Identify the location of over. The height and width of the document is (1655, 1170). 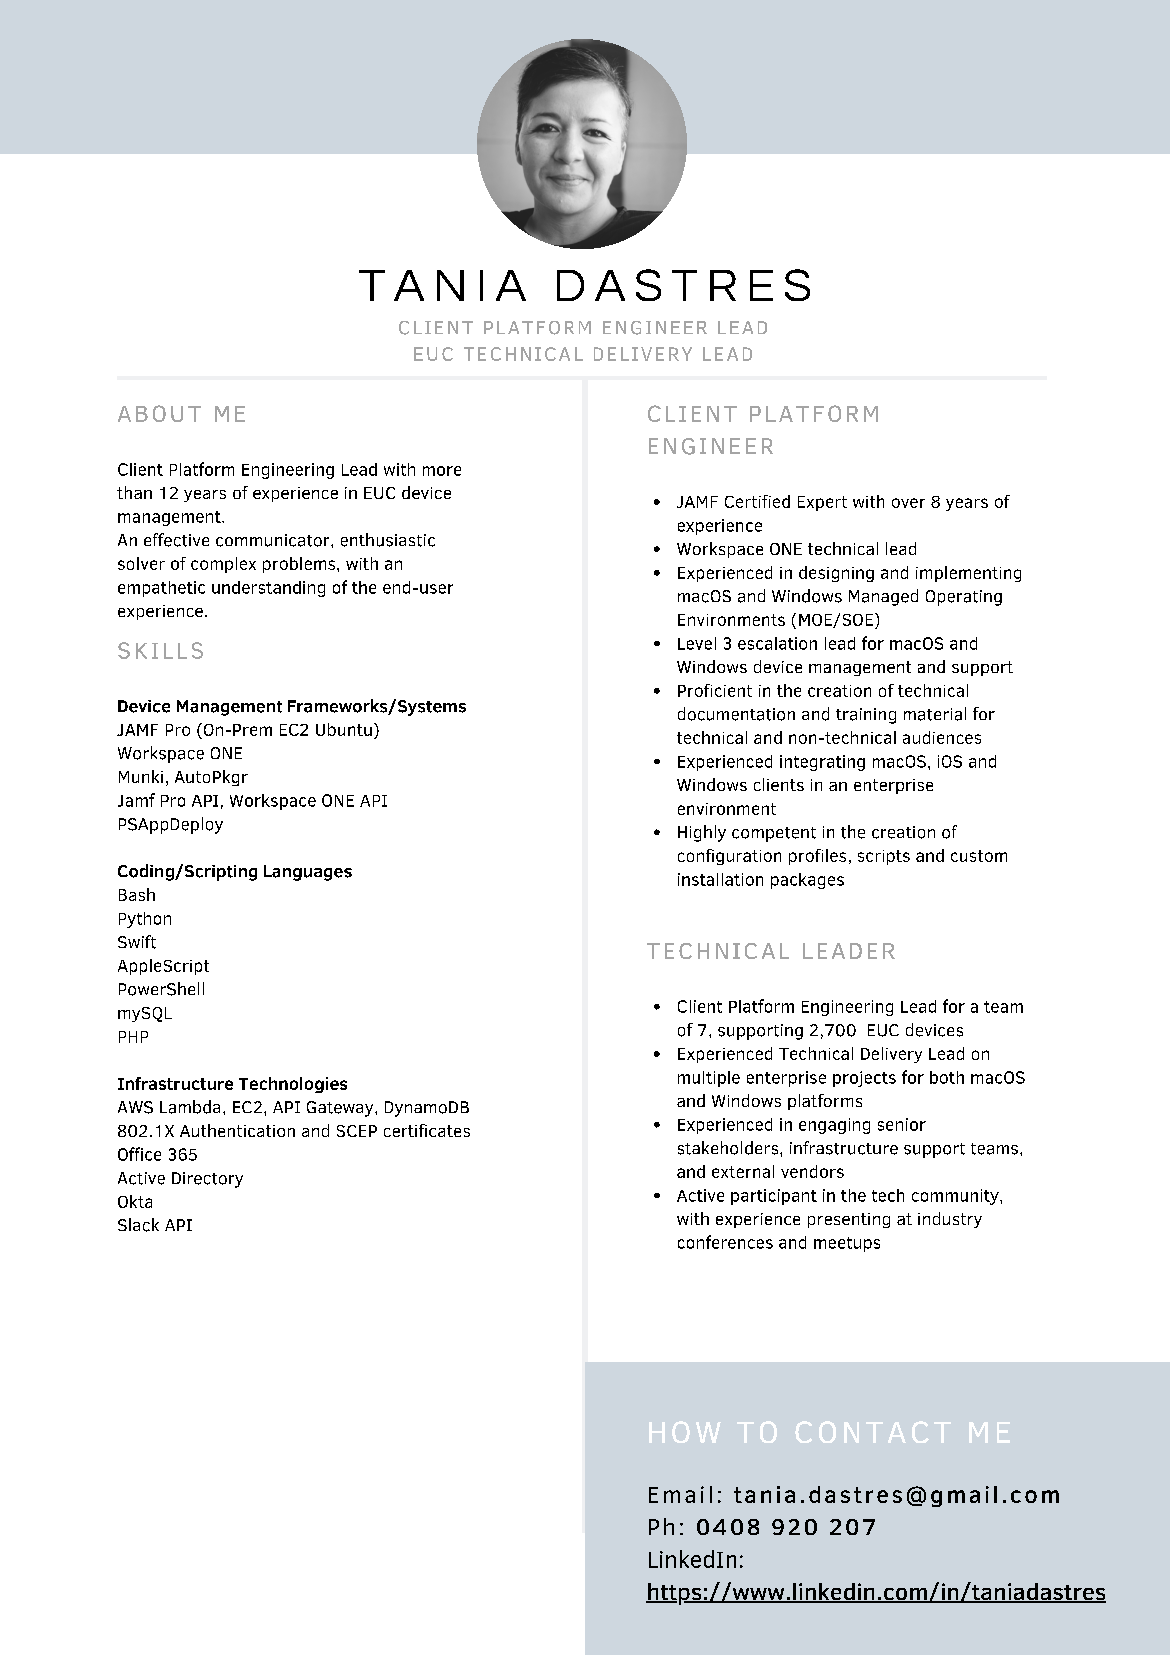
(908, 503).
